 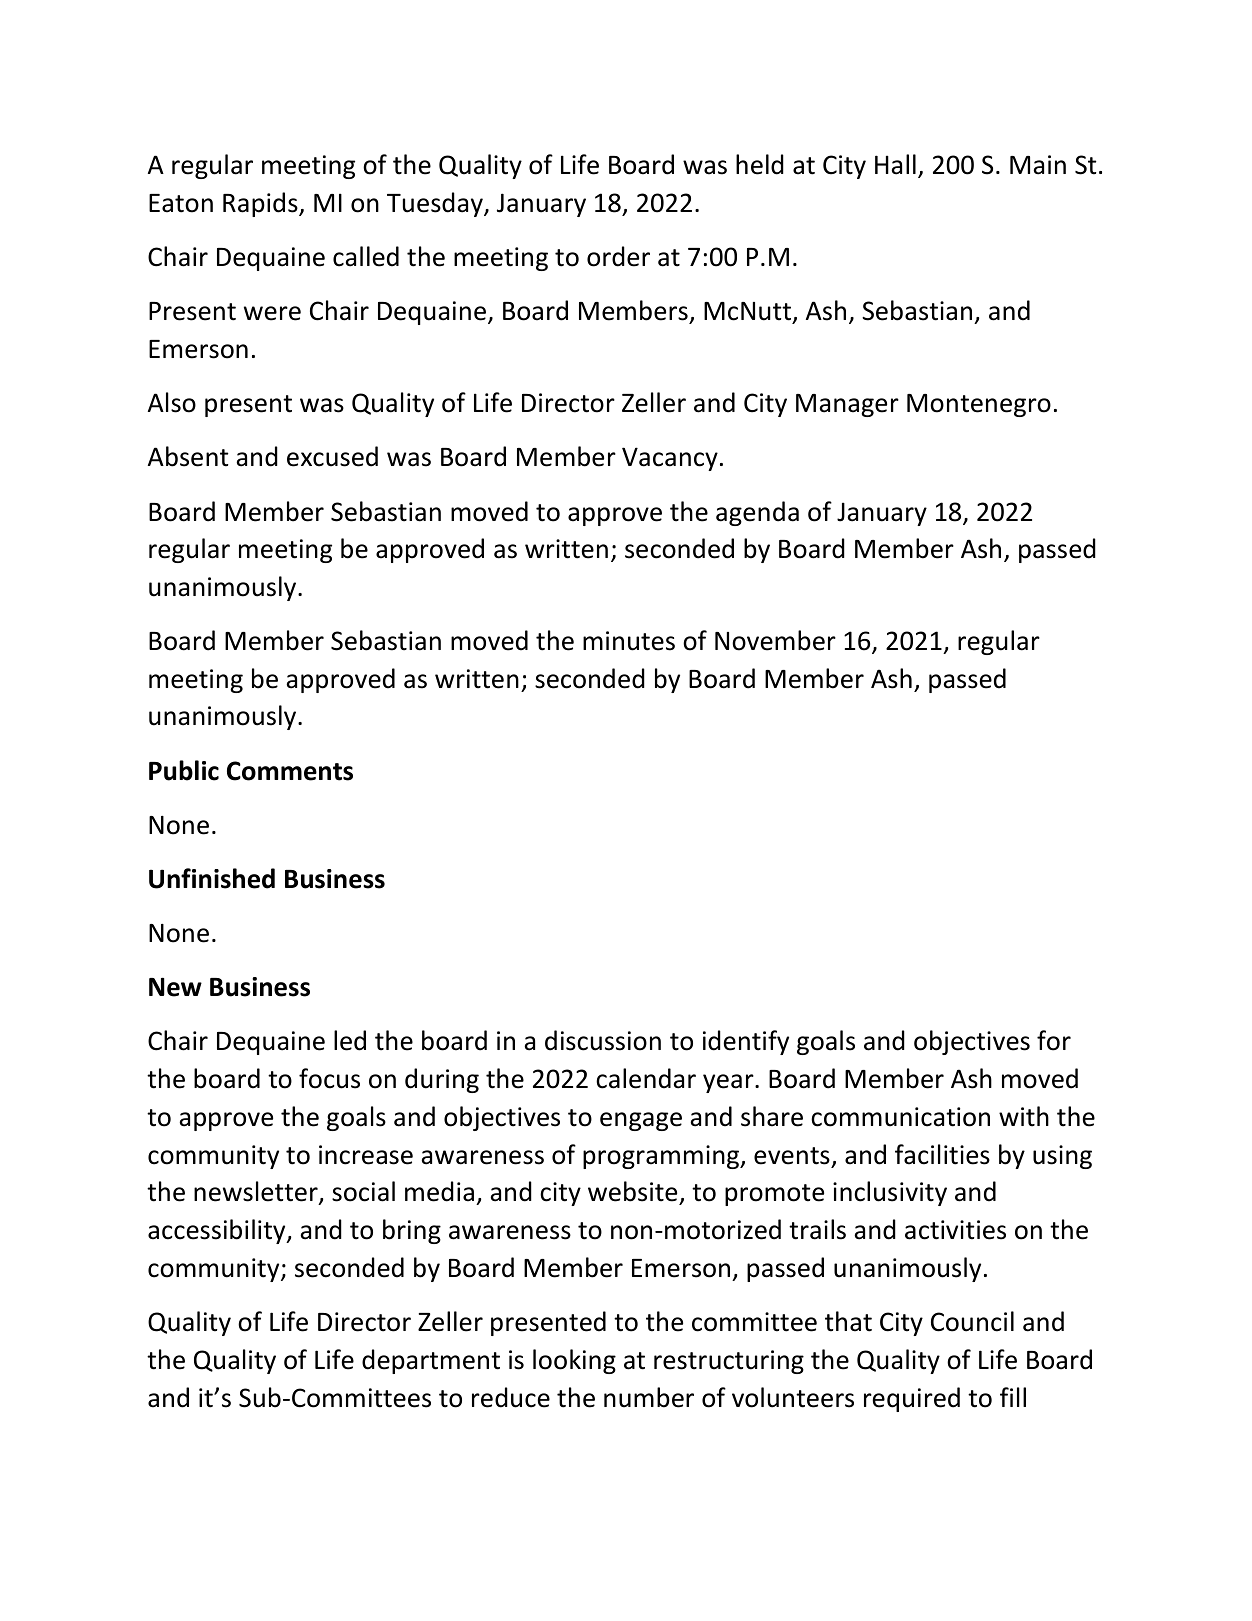 I want to click on Hall, so click(x=895, y=164).
